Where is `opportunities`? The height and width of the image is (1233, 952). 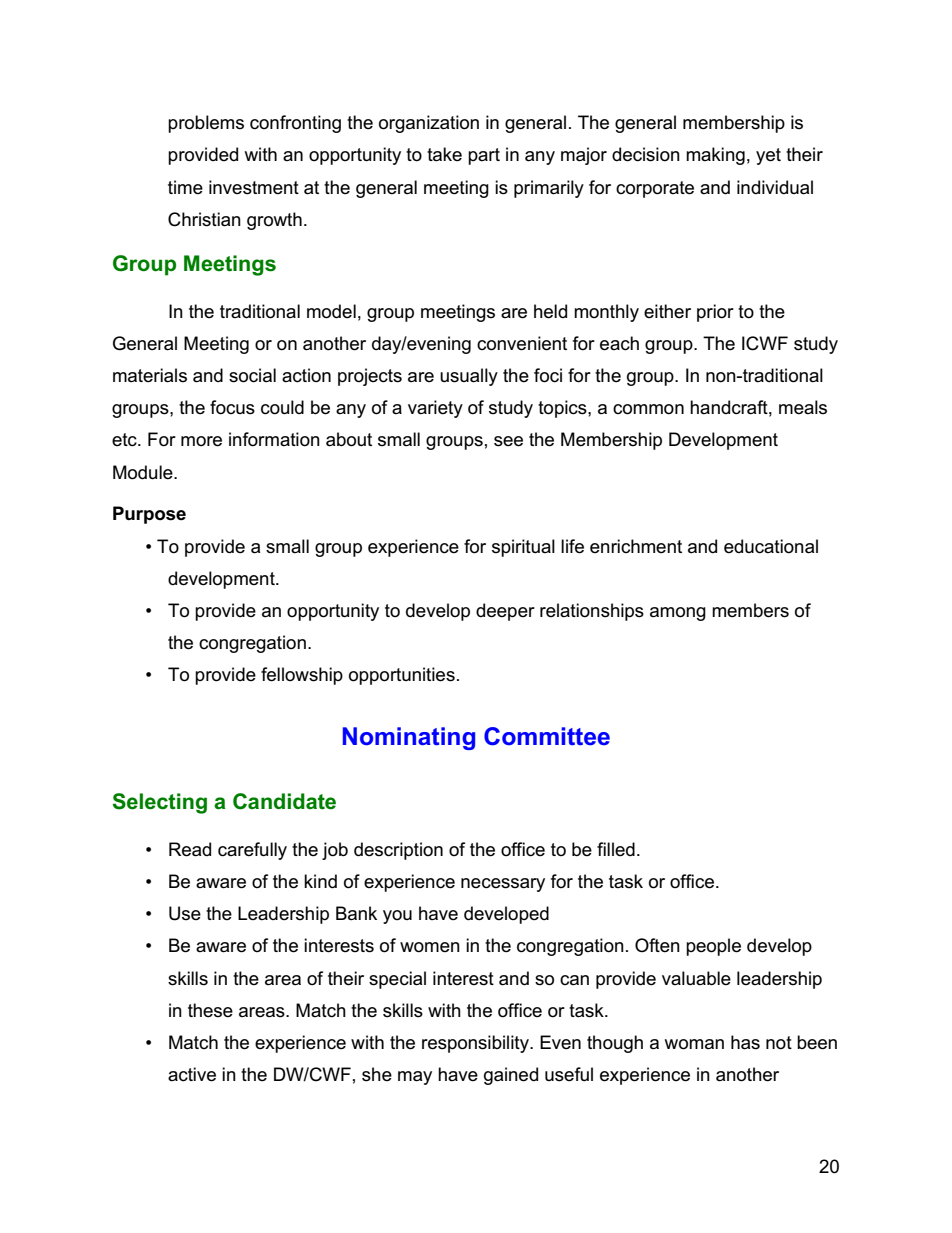 opportunities is located at coordinates (402, 676).
